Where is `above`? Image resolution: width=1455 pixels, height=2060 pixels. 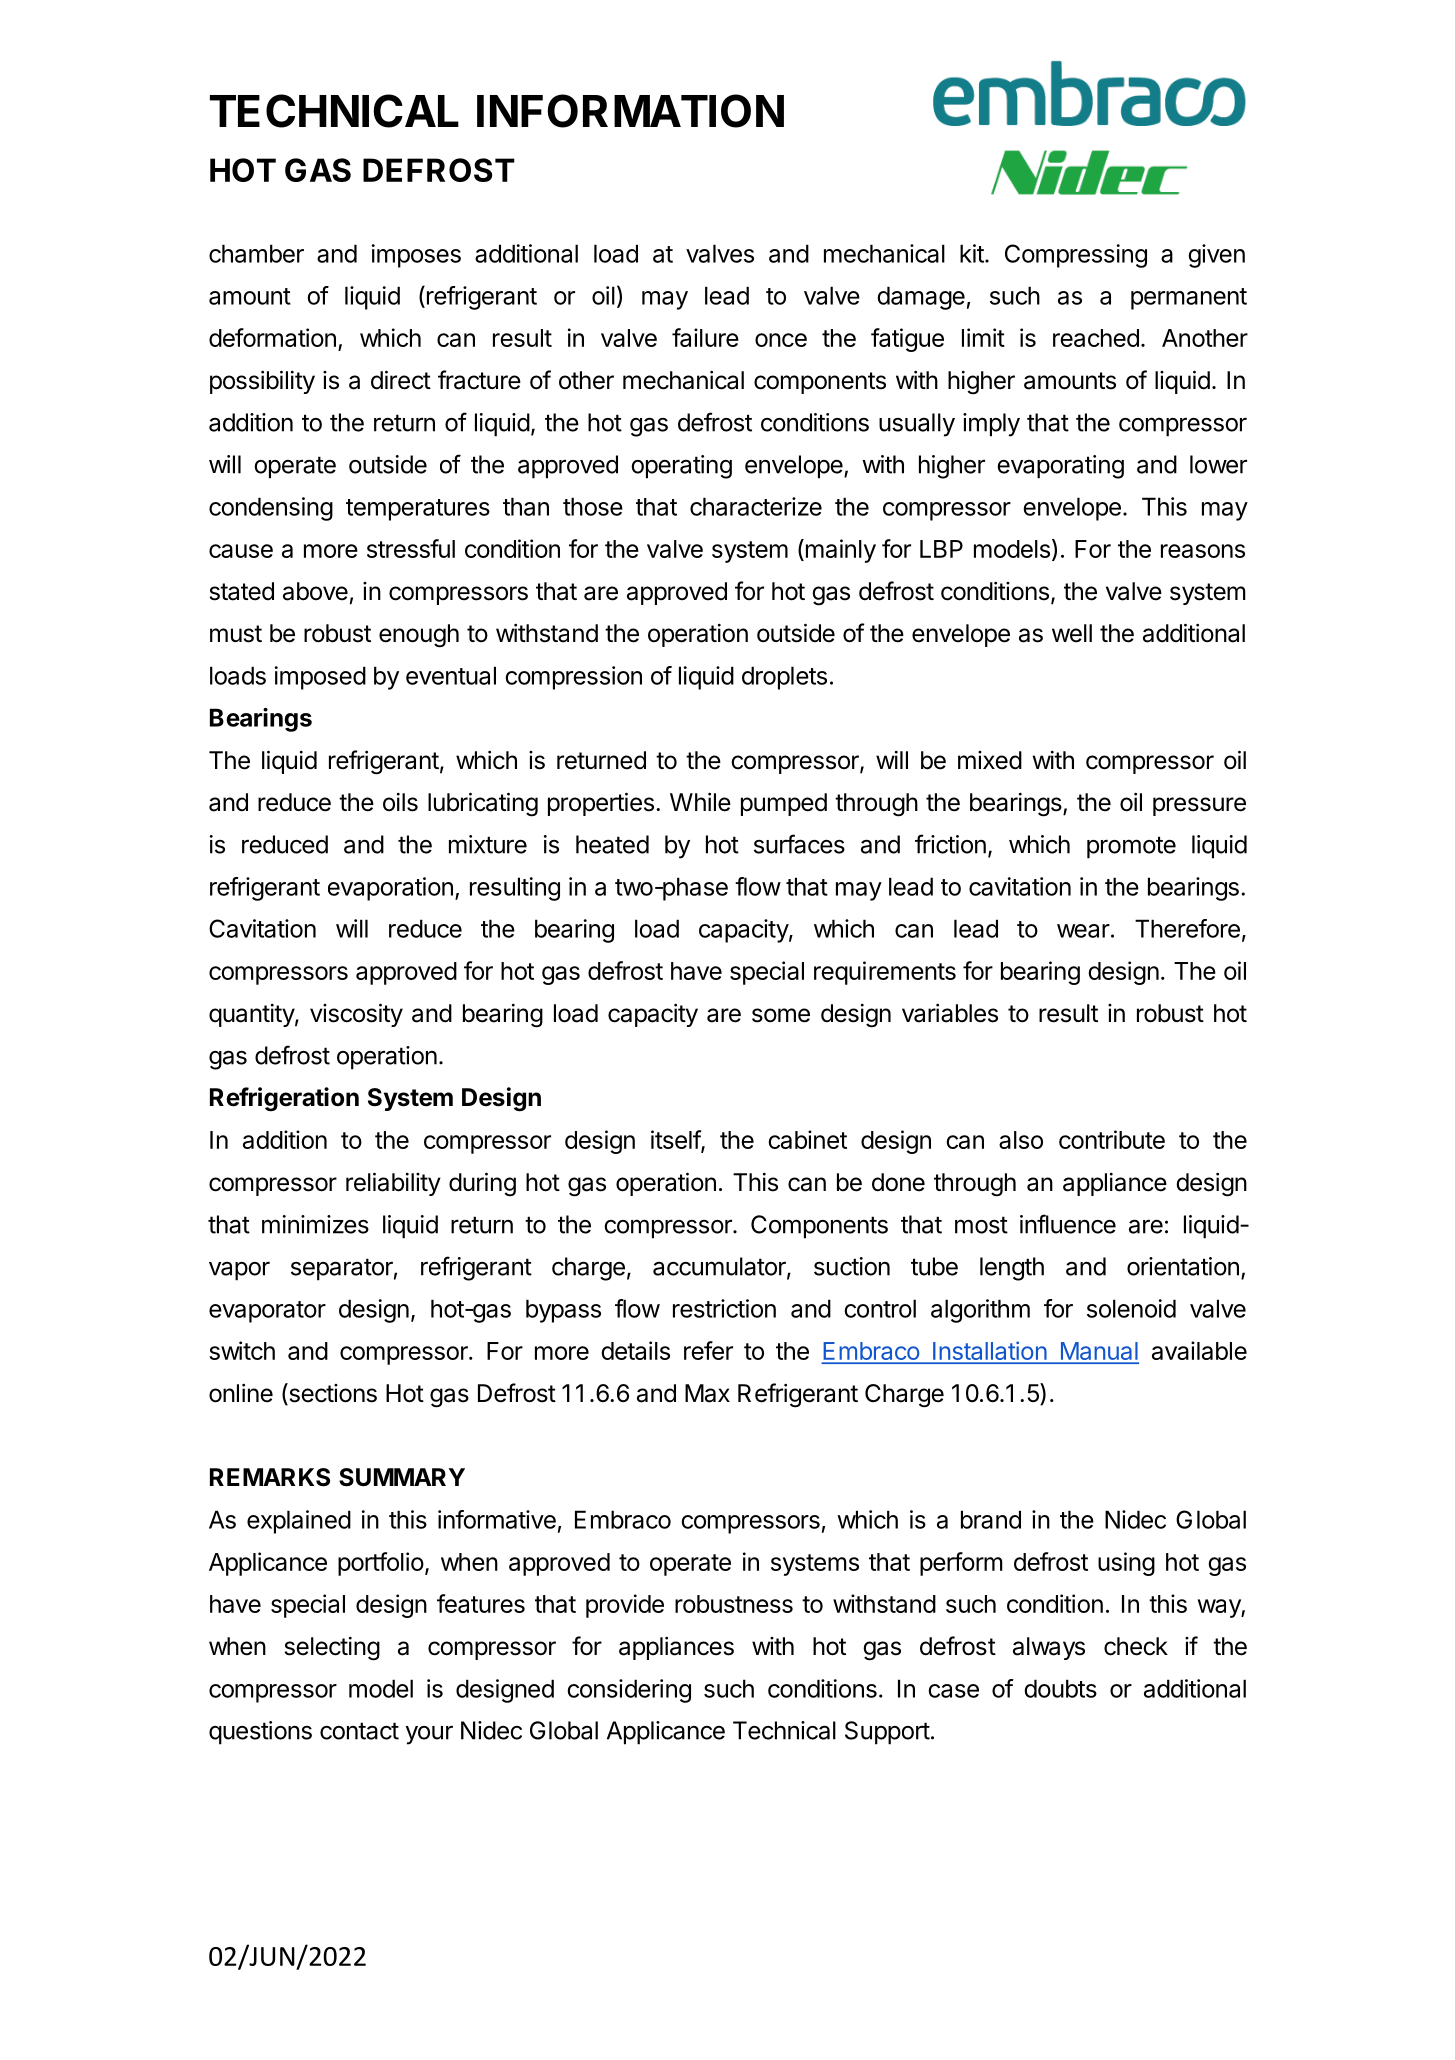 above is located at coordinates (315, 591).
